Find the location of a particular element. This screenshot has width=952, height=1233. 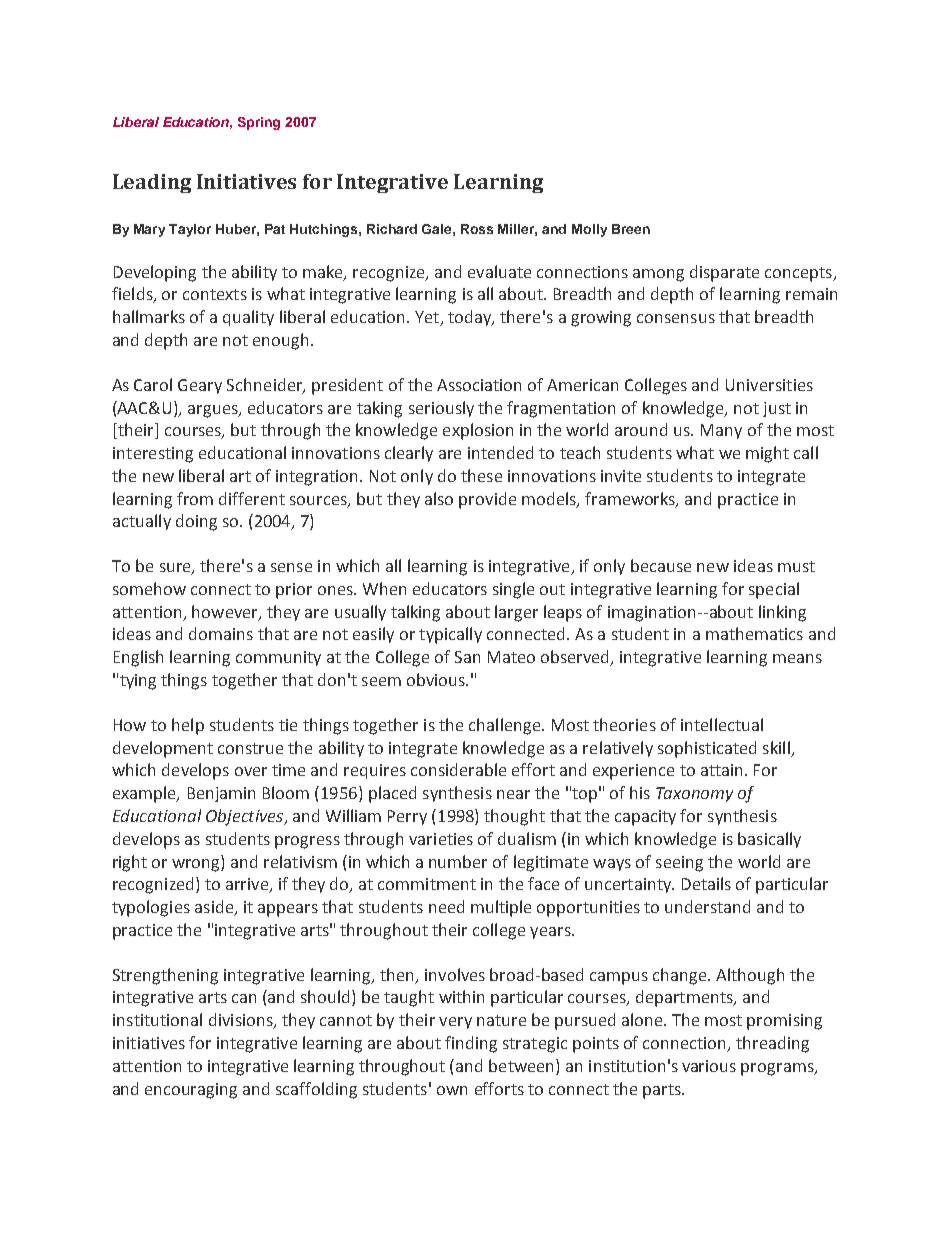

Ross is located at coordinates (477, 229).
